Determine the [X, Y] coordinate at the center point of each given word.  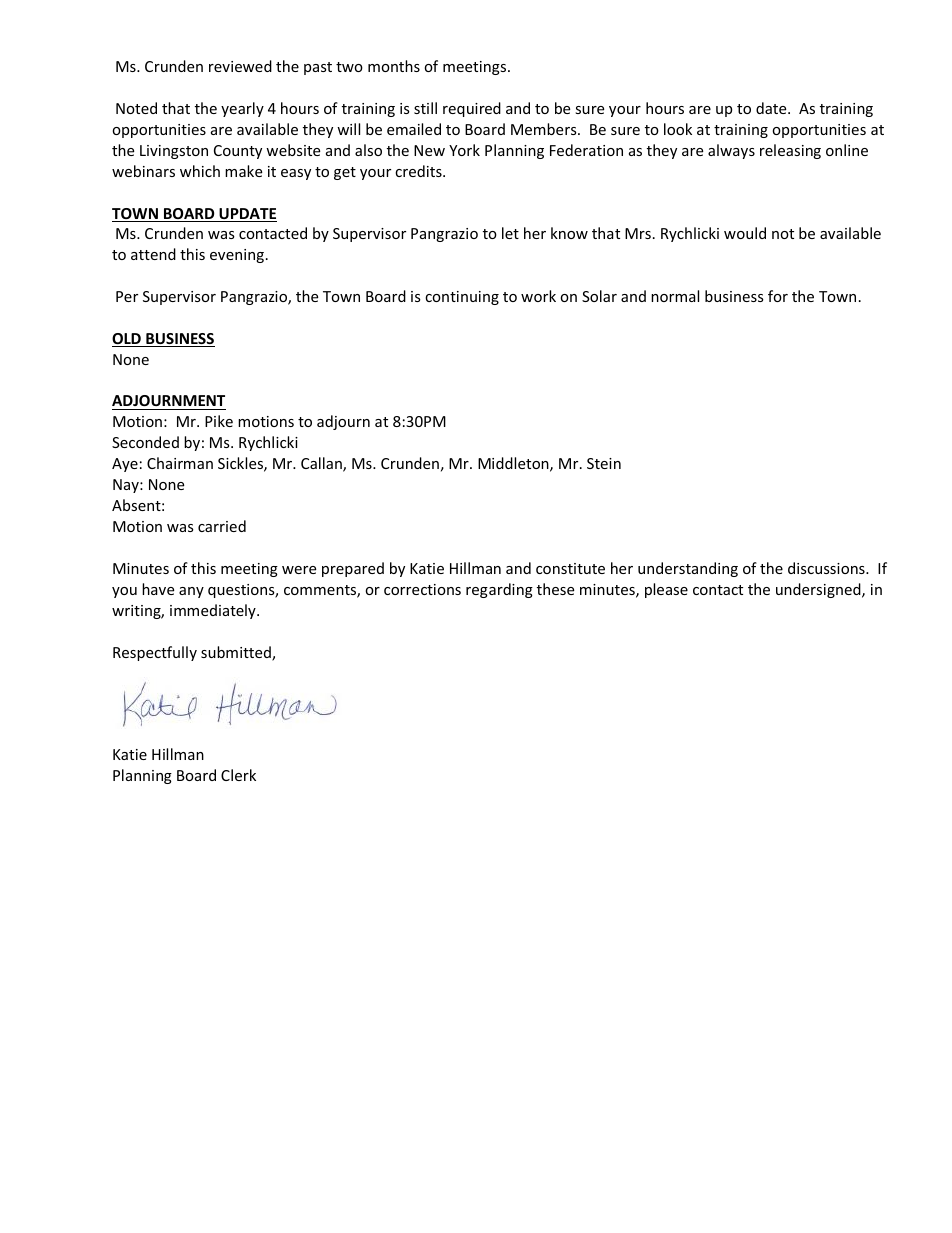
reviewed [240, 66]
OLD [127, 340]
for [778, 296]
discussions [827, 568]
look [678, 129]
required [472, 109]
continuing [462, 298]
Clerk [238, 775]
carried [222, 526]
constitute [570, 568]
